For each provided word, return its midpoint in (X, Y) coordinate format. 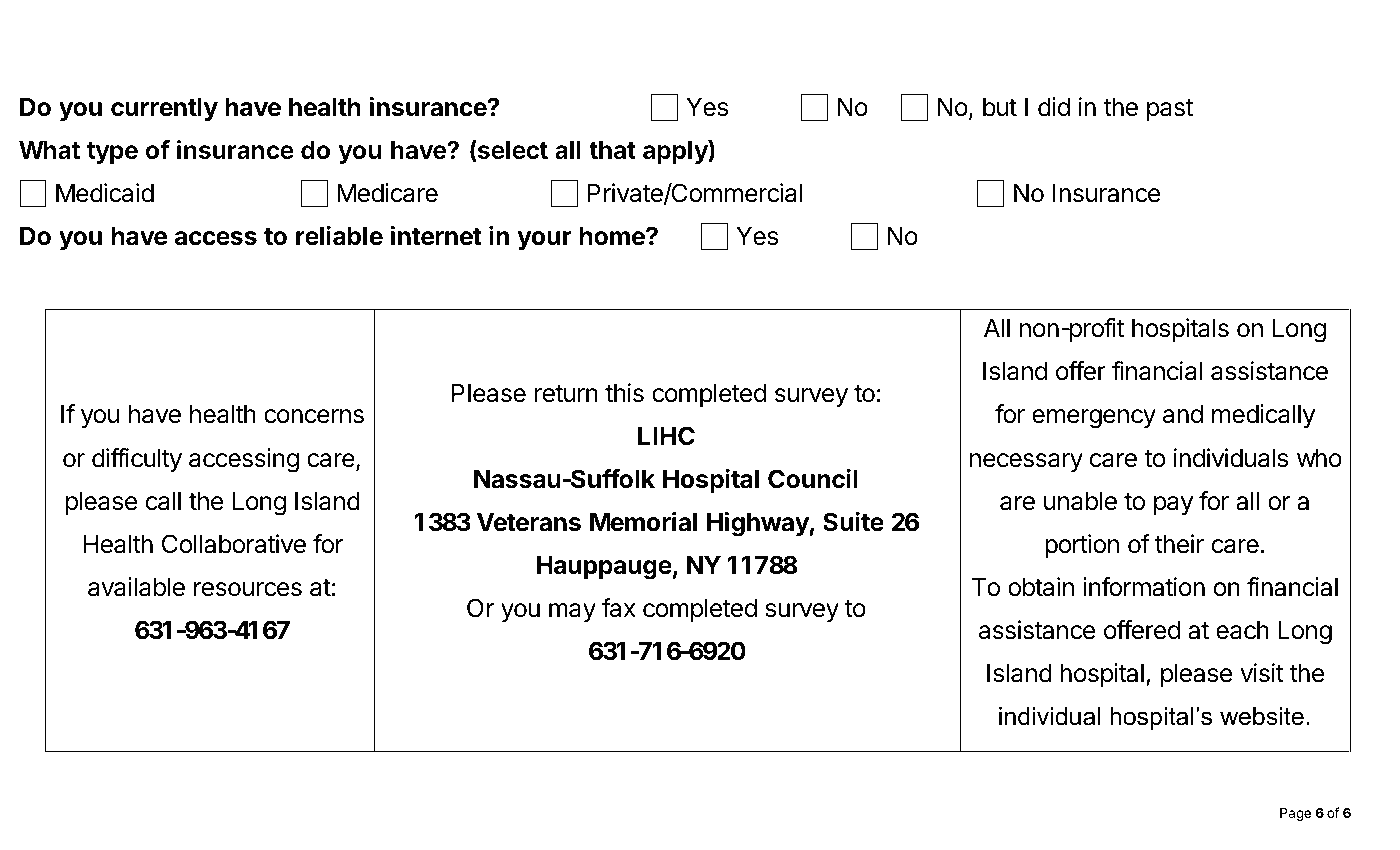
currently (164, 109)
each (1242, 630)
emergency (1094, 419)
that (612, 150)
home (613, 236)
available (136, 587)
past (1170, 110)
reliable (339, 236)
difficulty (137, 460)
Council (813, 479)
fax (619, 608)
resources (248, 589)
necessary (1026, 462)
